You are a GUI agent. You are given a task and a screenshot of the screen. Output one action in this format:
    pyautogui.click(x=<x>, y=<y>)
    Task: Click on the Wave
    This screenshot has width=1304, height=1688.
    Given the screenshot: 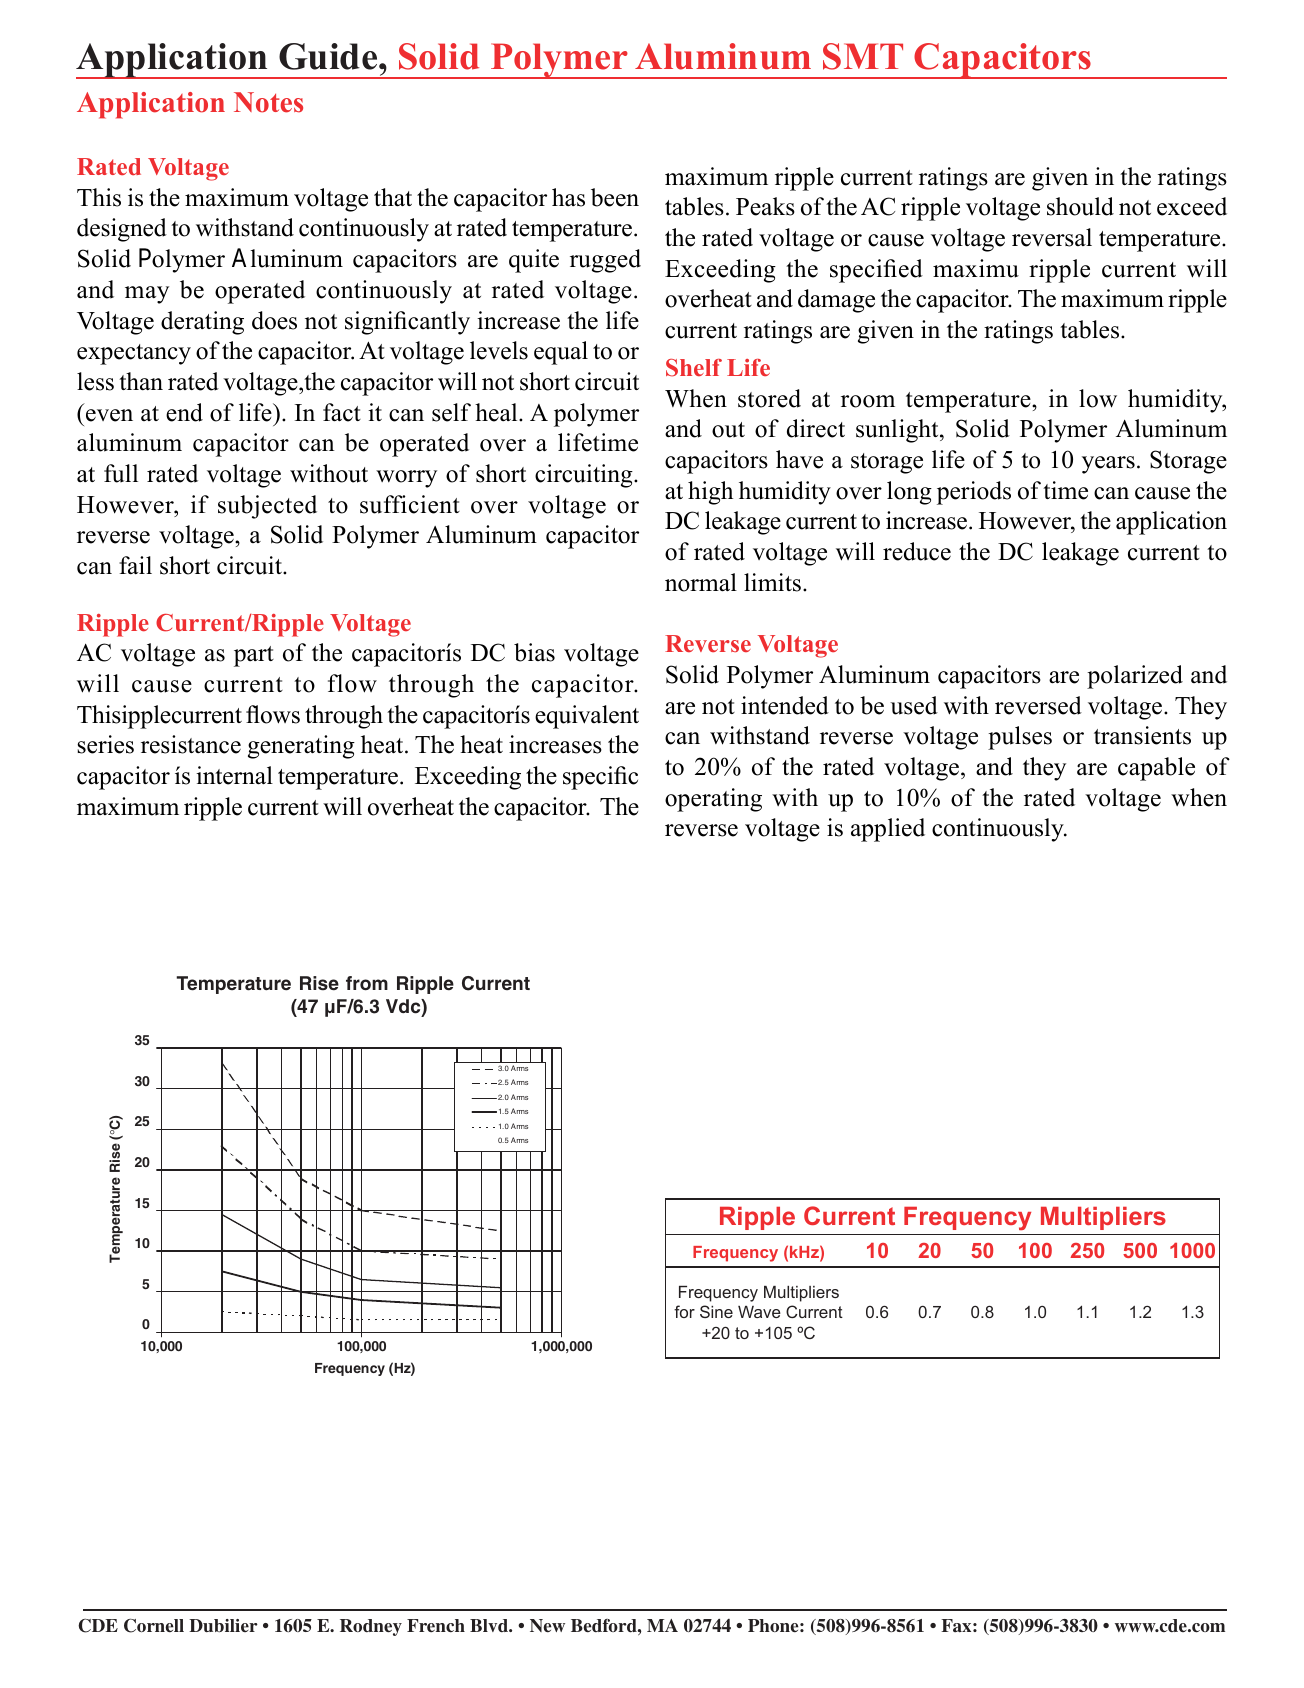 What is the action you would take?
    pyautogui.click(x=759, y=1312)
